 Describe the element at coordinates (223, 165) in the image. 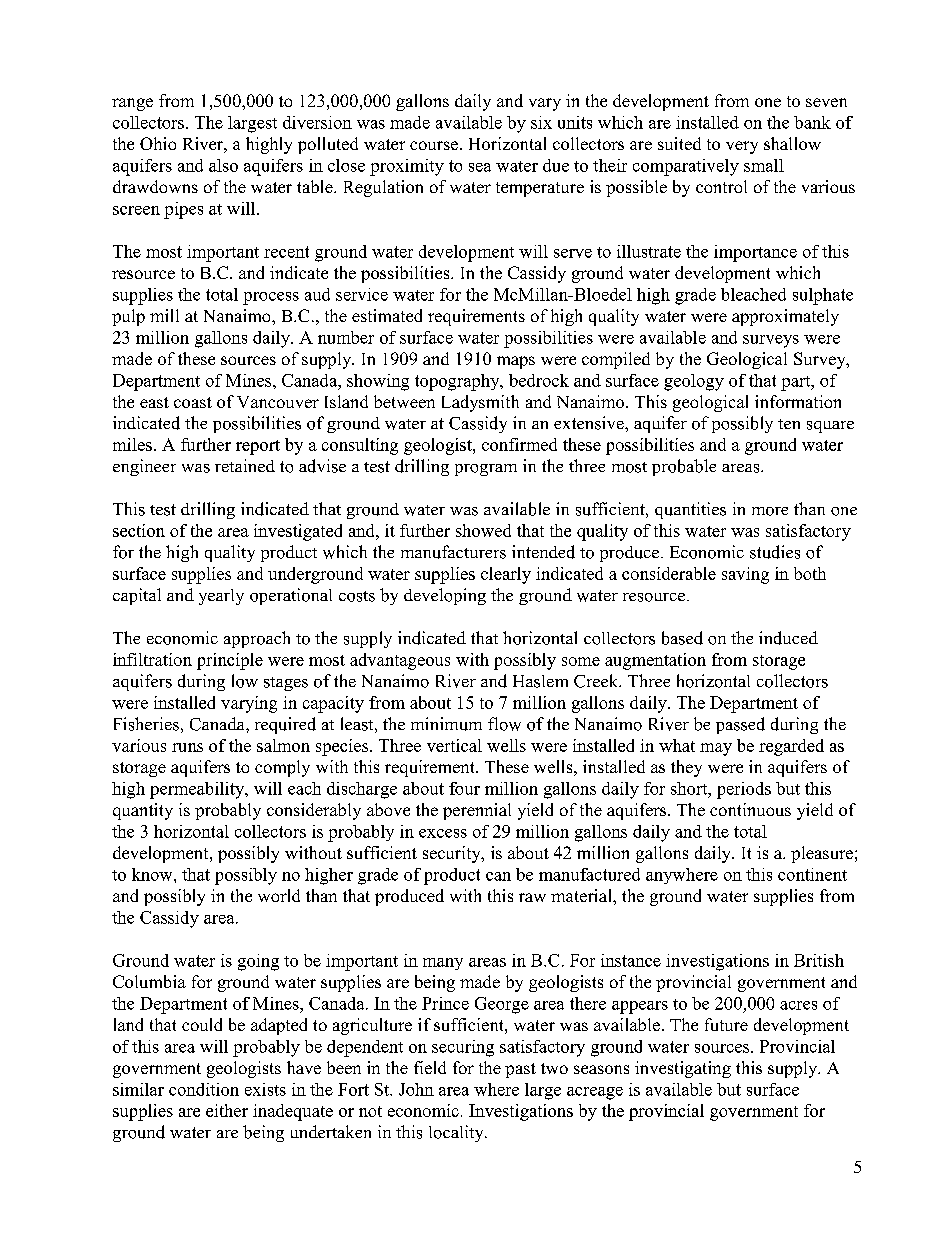

I see `also` at that location.
